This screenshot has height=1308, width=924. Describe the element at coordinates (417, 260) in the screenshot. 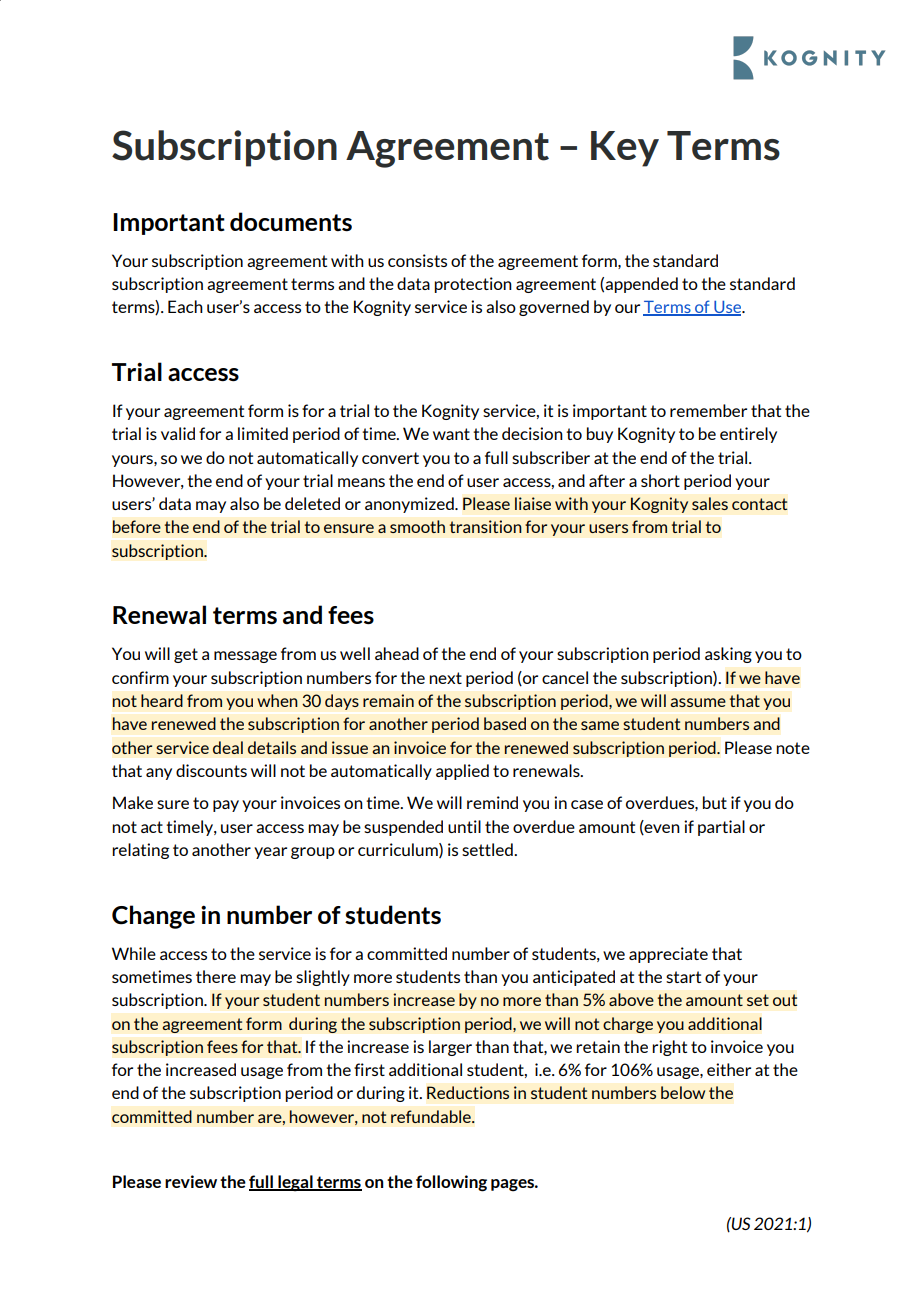

I see `consists` at that location.
